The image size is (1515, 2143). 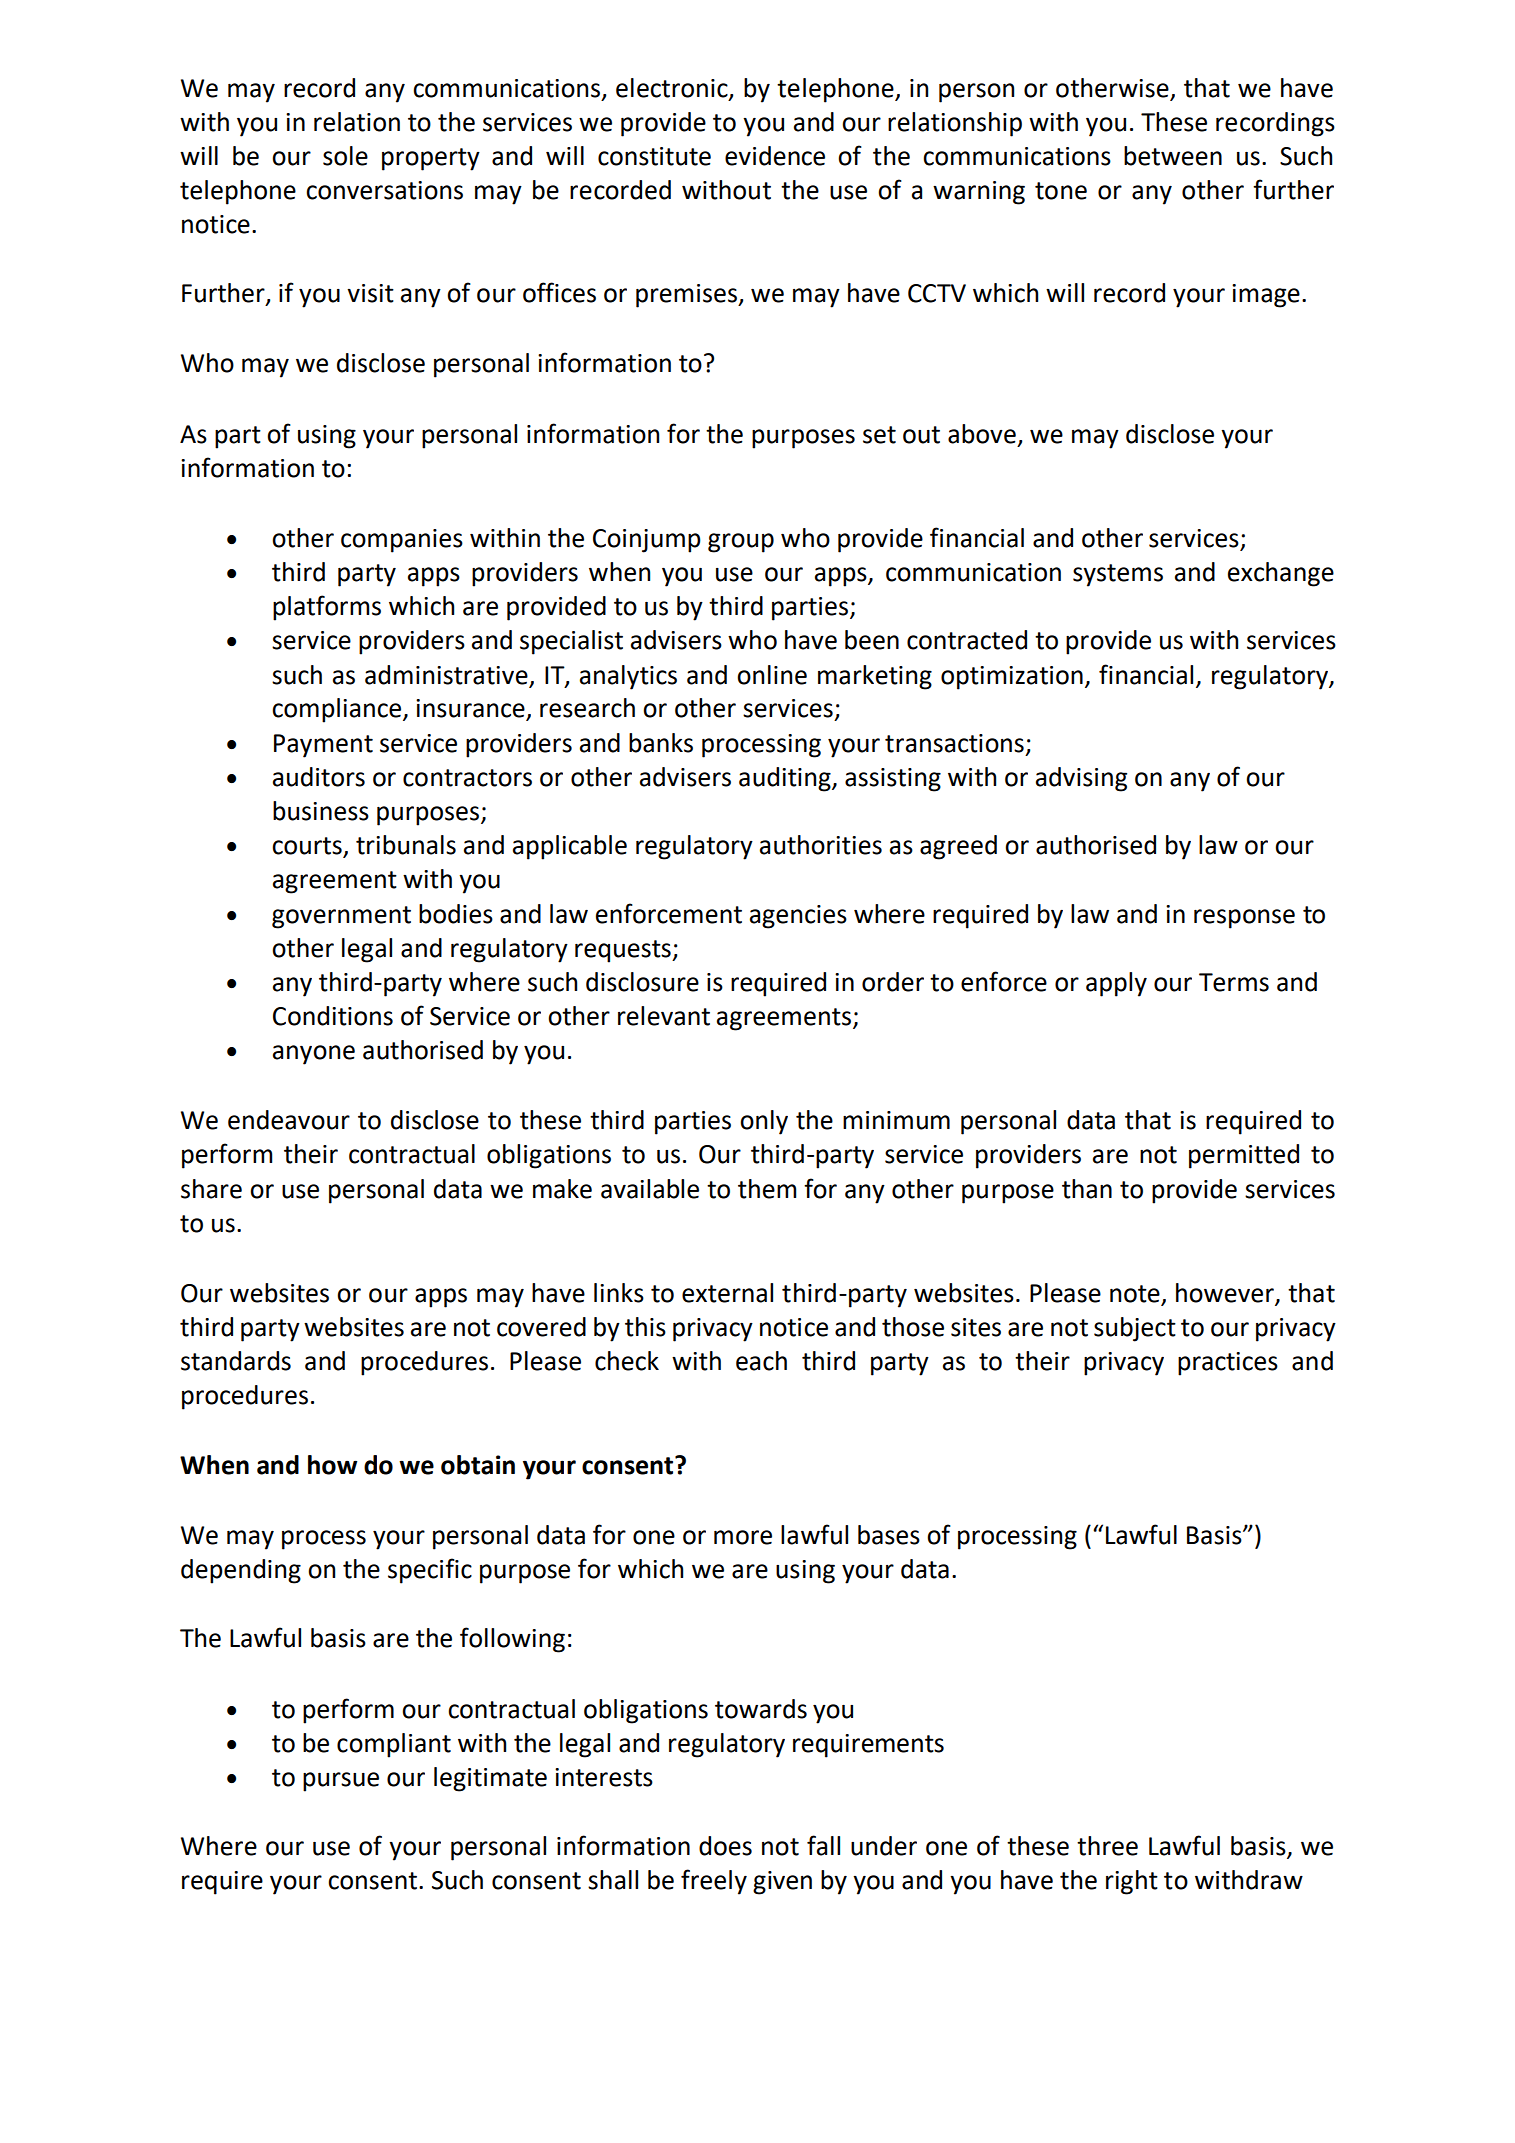 I want to click on group, so click(x=741, y=543).
